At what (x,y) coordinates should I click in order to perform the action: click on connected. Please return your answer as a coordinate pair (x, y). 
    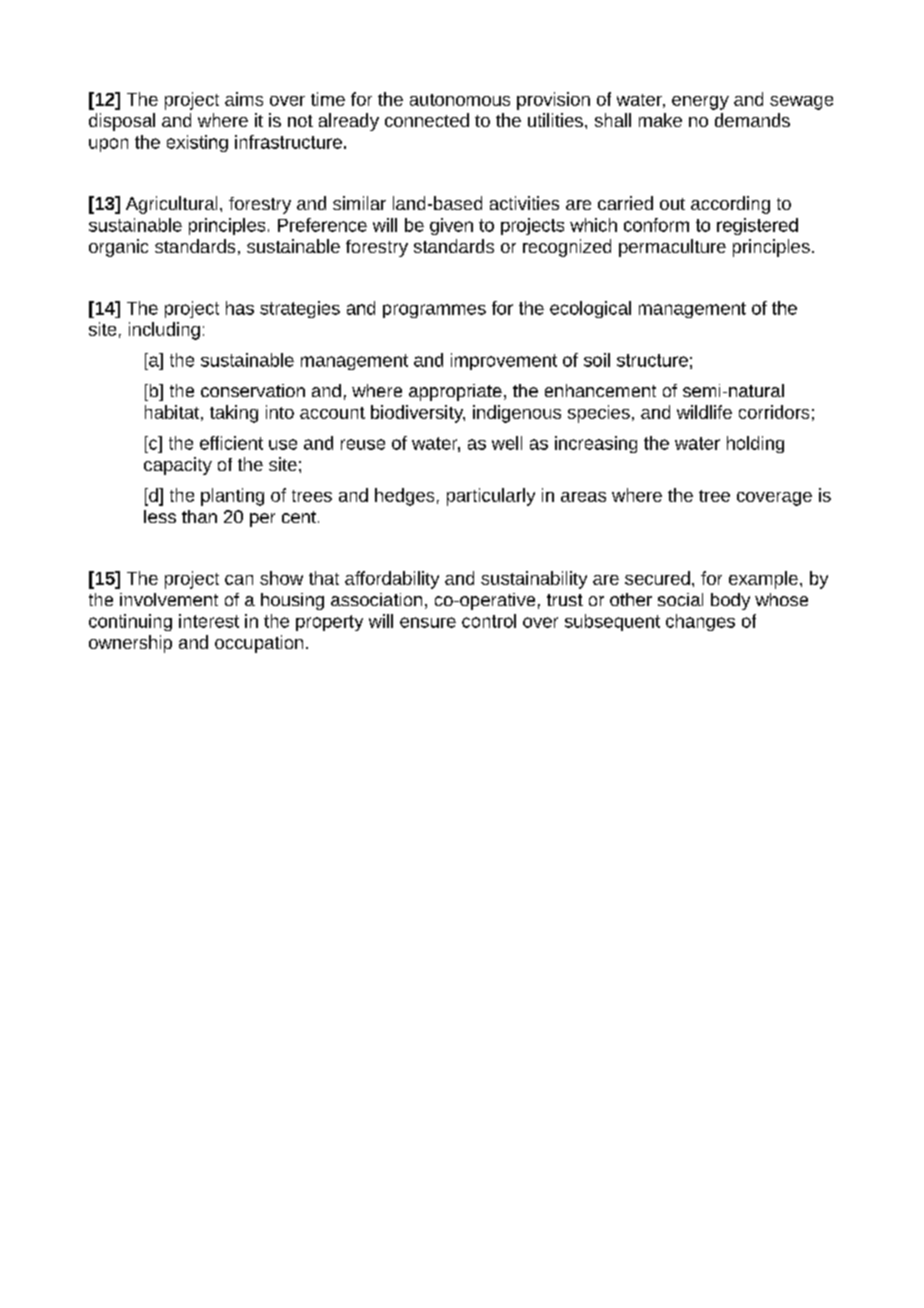
    Looking at the image, I should click on (427, 120).
